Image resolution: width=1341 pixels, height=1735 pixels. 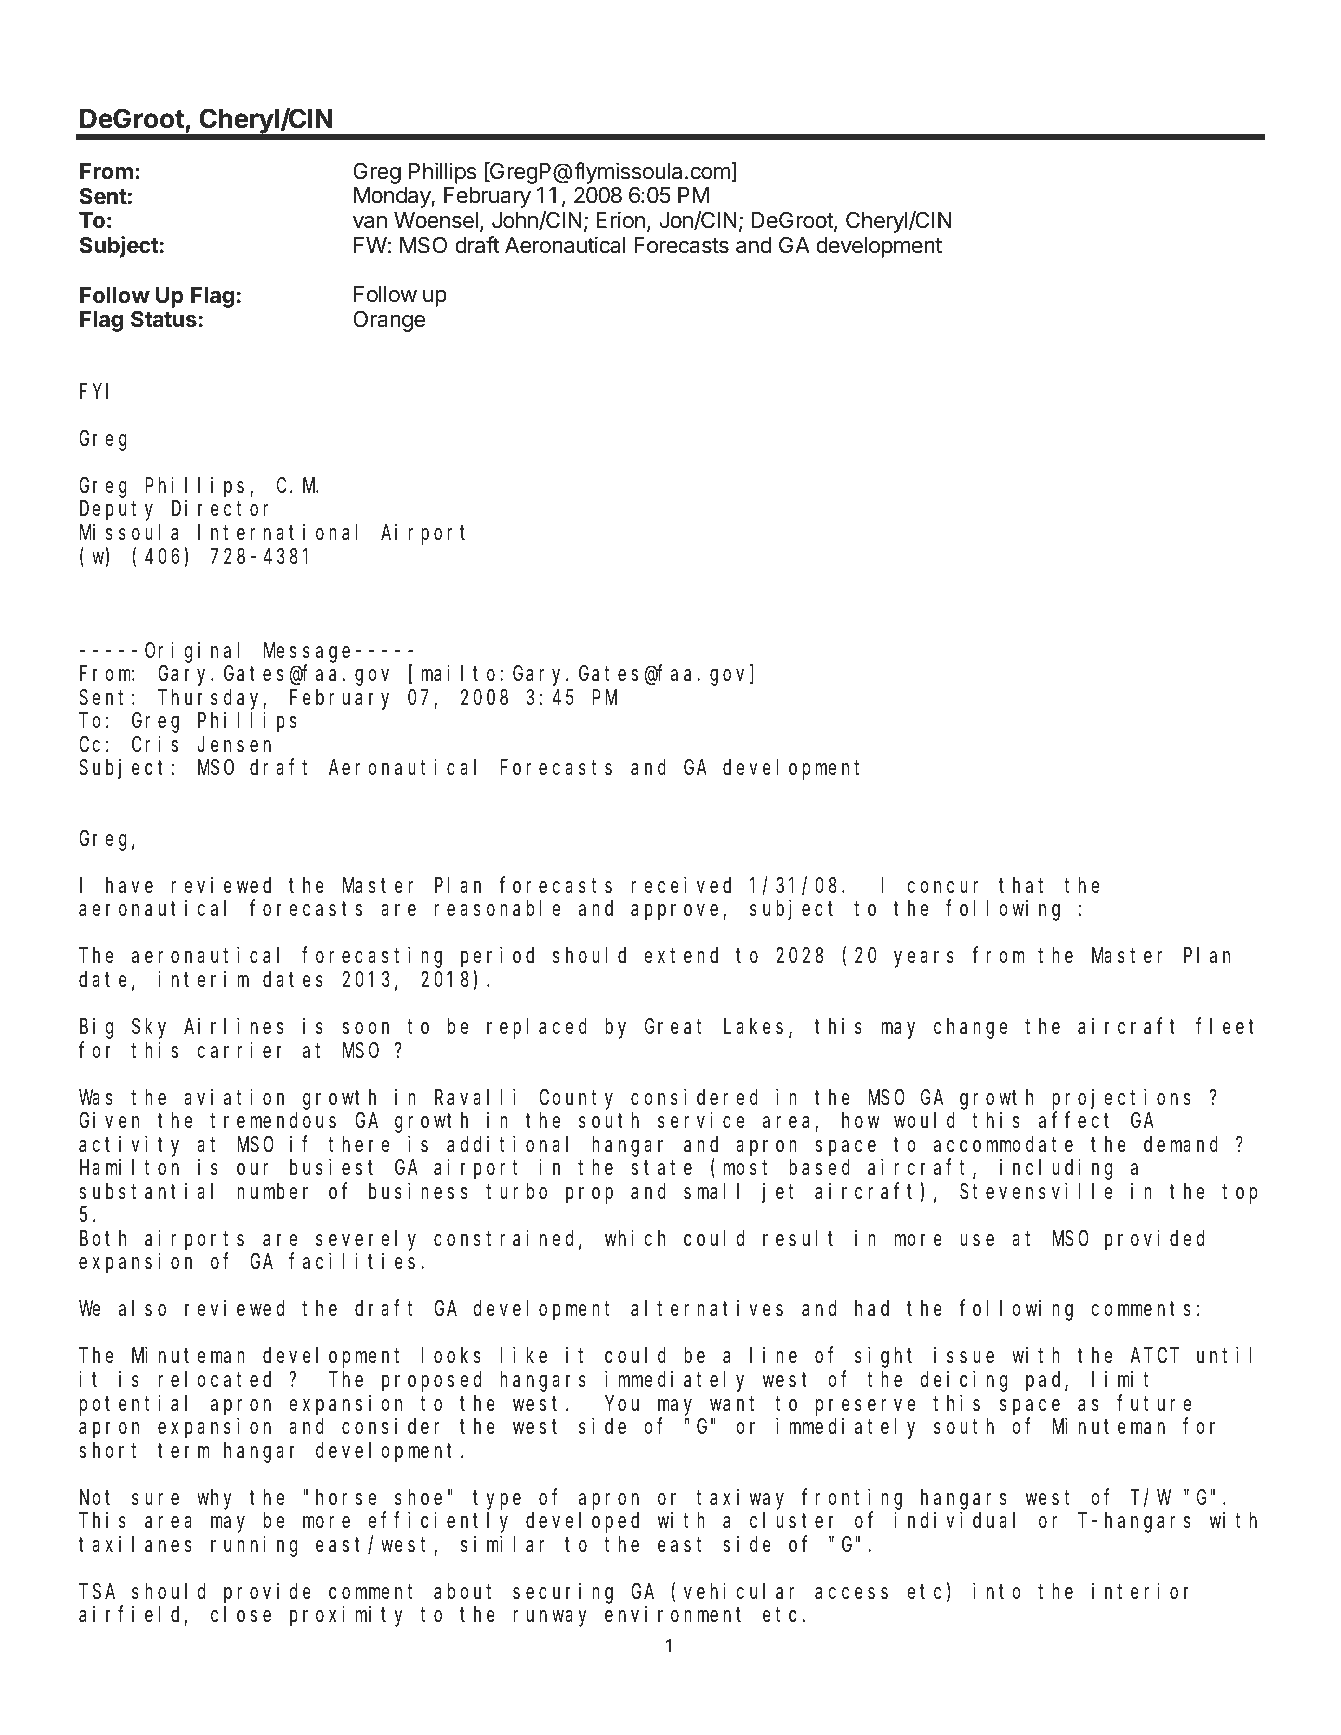 What do you see at coordinates (164, 319) in the screenshot?
I see `Status` at bounding box center [164, 319].
